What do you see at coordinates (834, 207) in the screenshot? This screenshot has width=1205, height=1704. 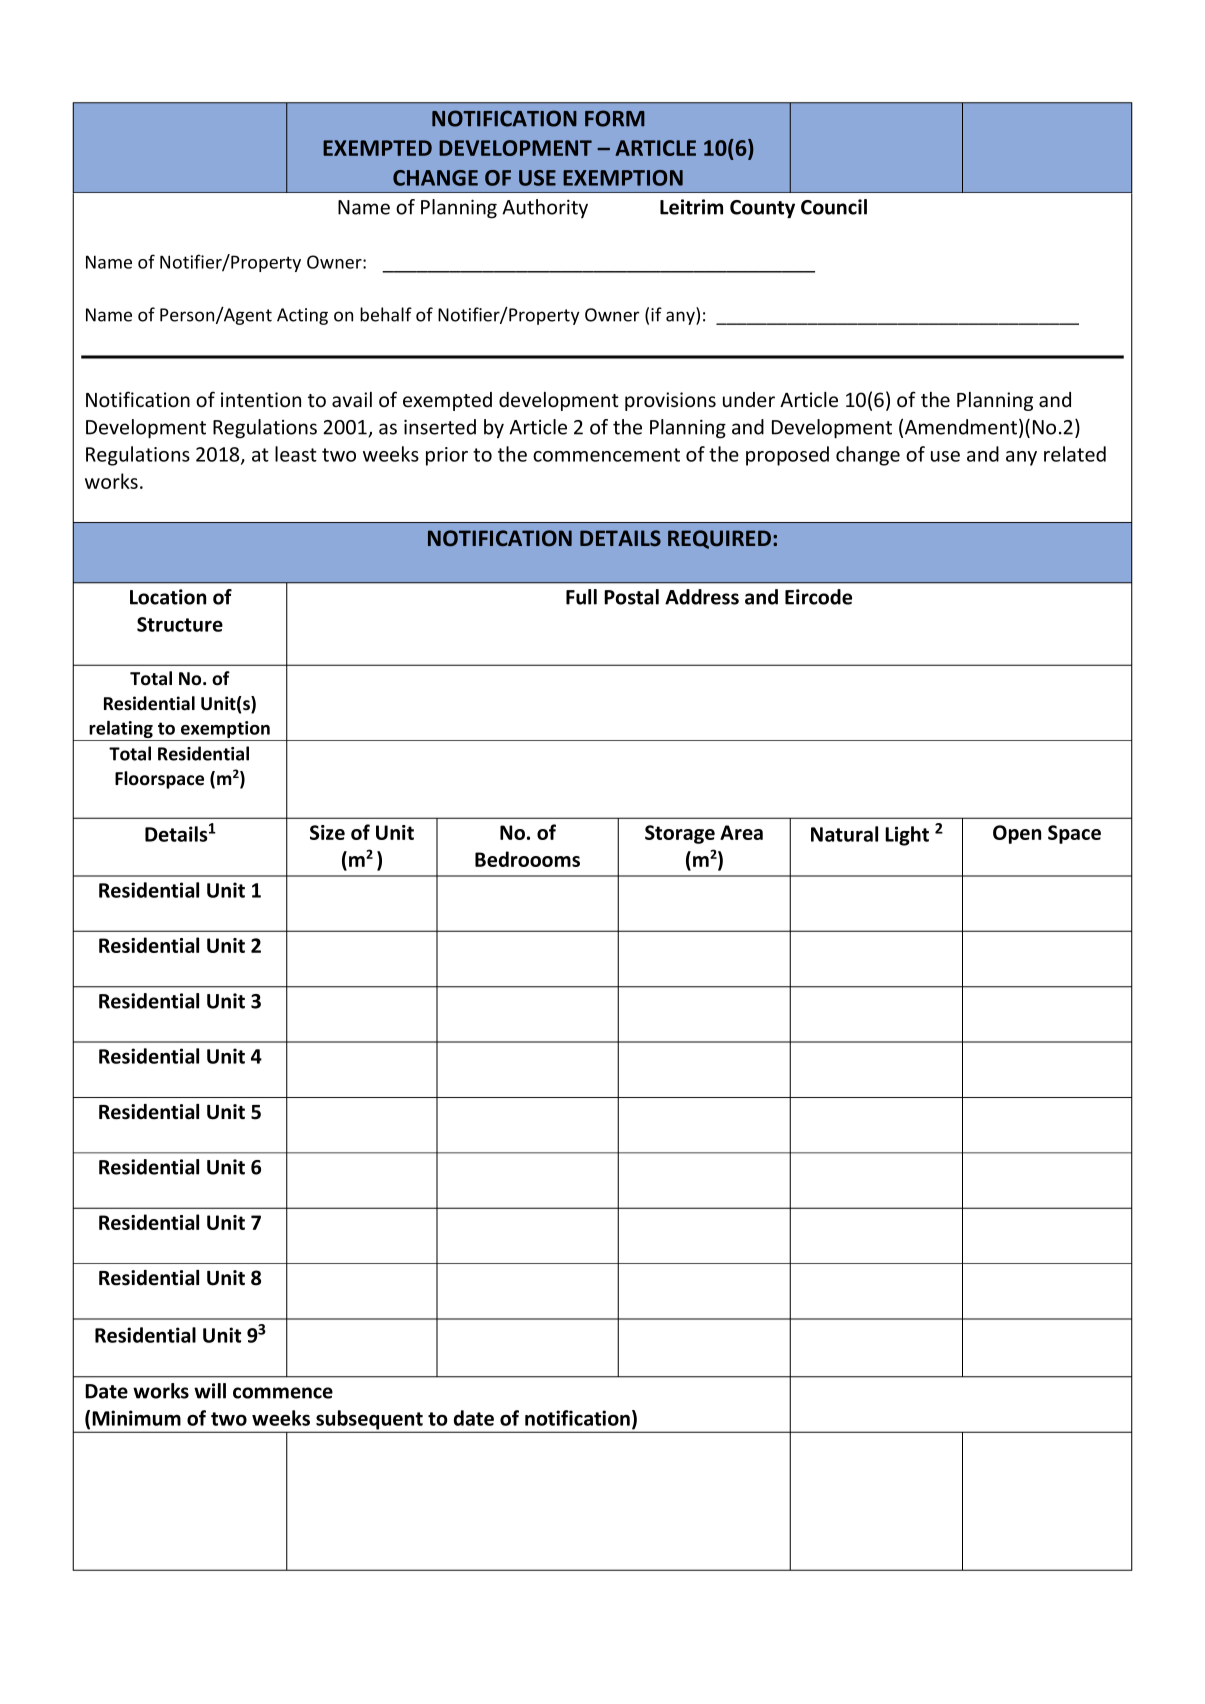 I see `Council` at bounding box center [834, 207].
